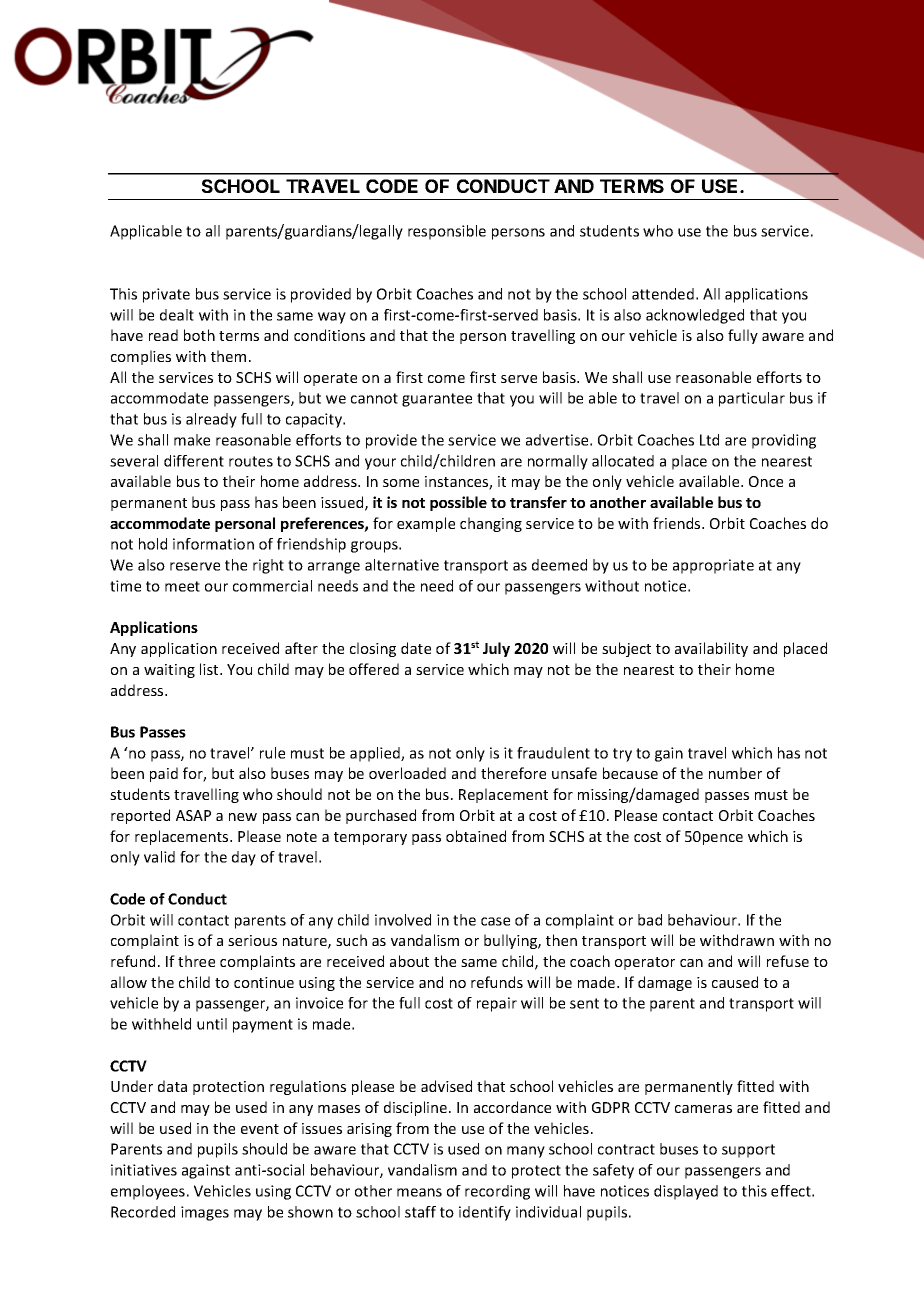 This screenshot has width=924, height=1308. I want to click on responsible, so click(447, 232).
